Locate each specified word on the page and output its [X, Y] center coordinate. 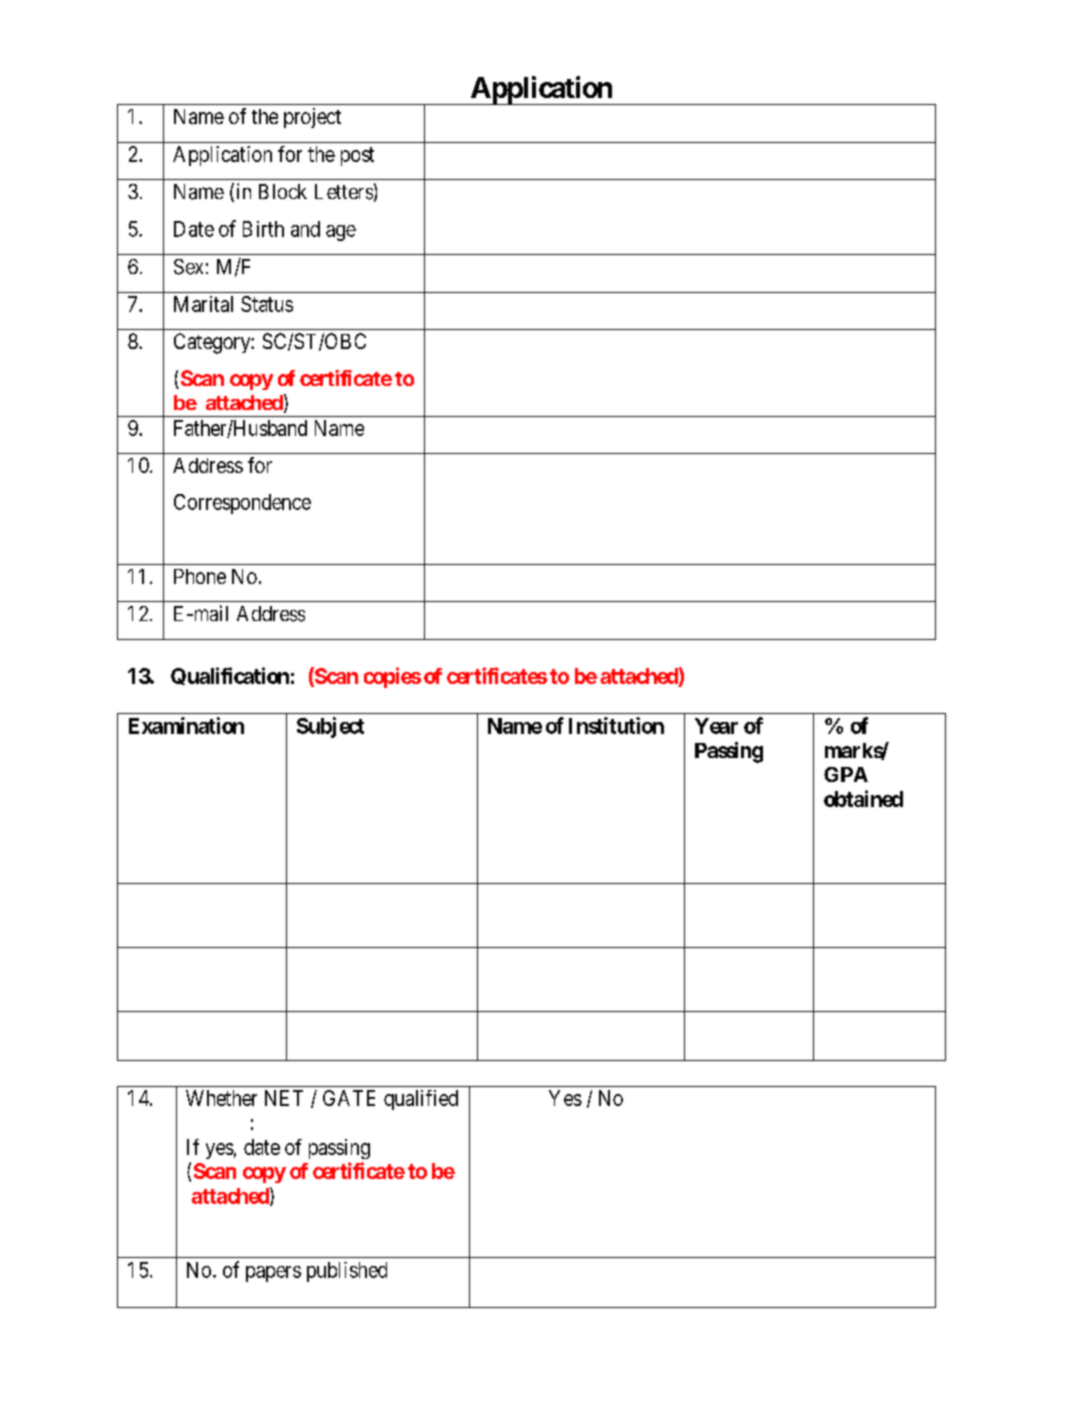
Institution [616, 725]
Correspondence [242, 504]
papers [273, 1274]
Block [283, 191]
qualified [421, 1100]
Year [716, 726]
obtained [863, 798]
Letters [344, 192]
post [357, 156]
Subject [330, 727]
